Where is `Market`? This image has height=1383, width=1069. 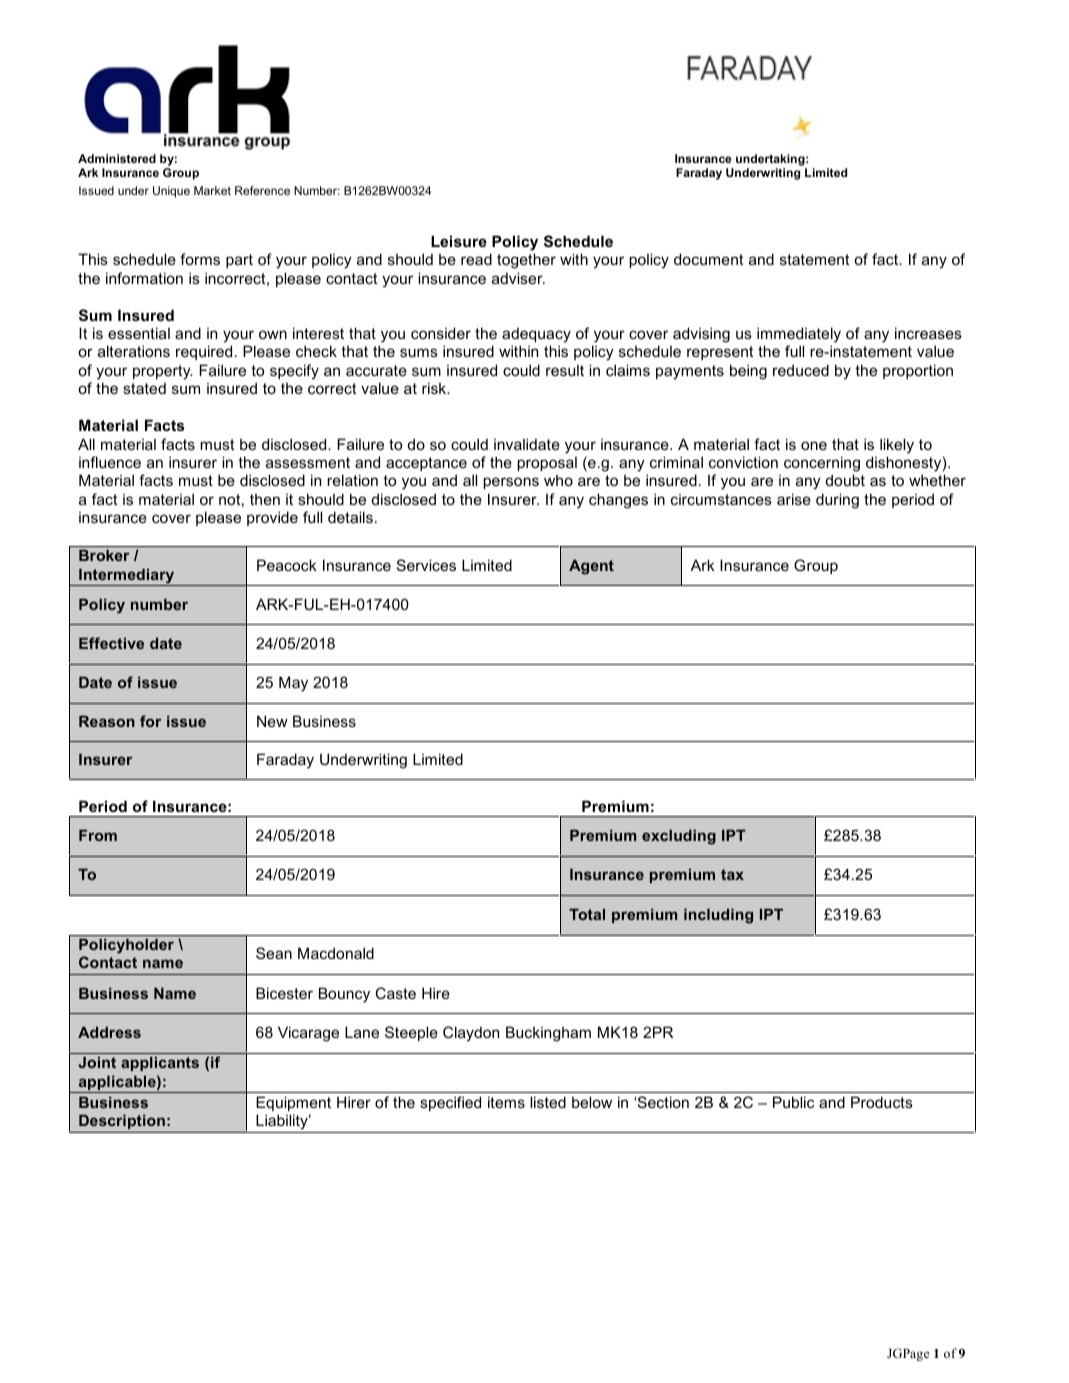 Market is located at coordinates (212, 190).
